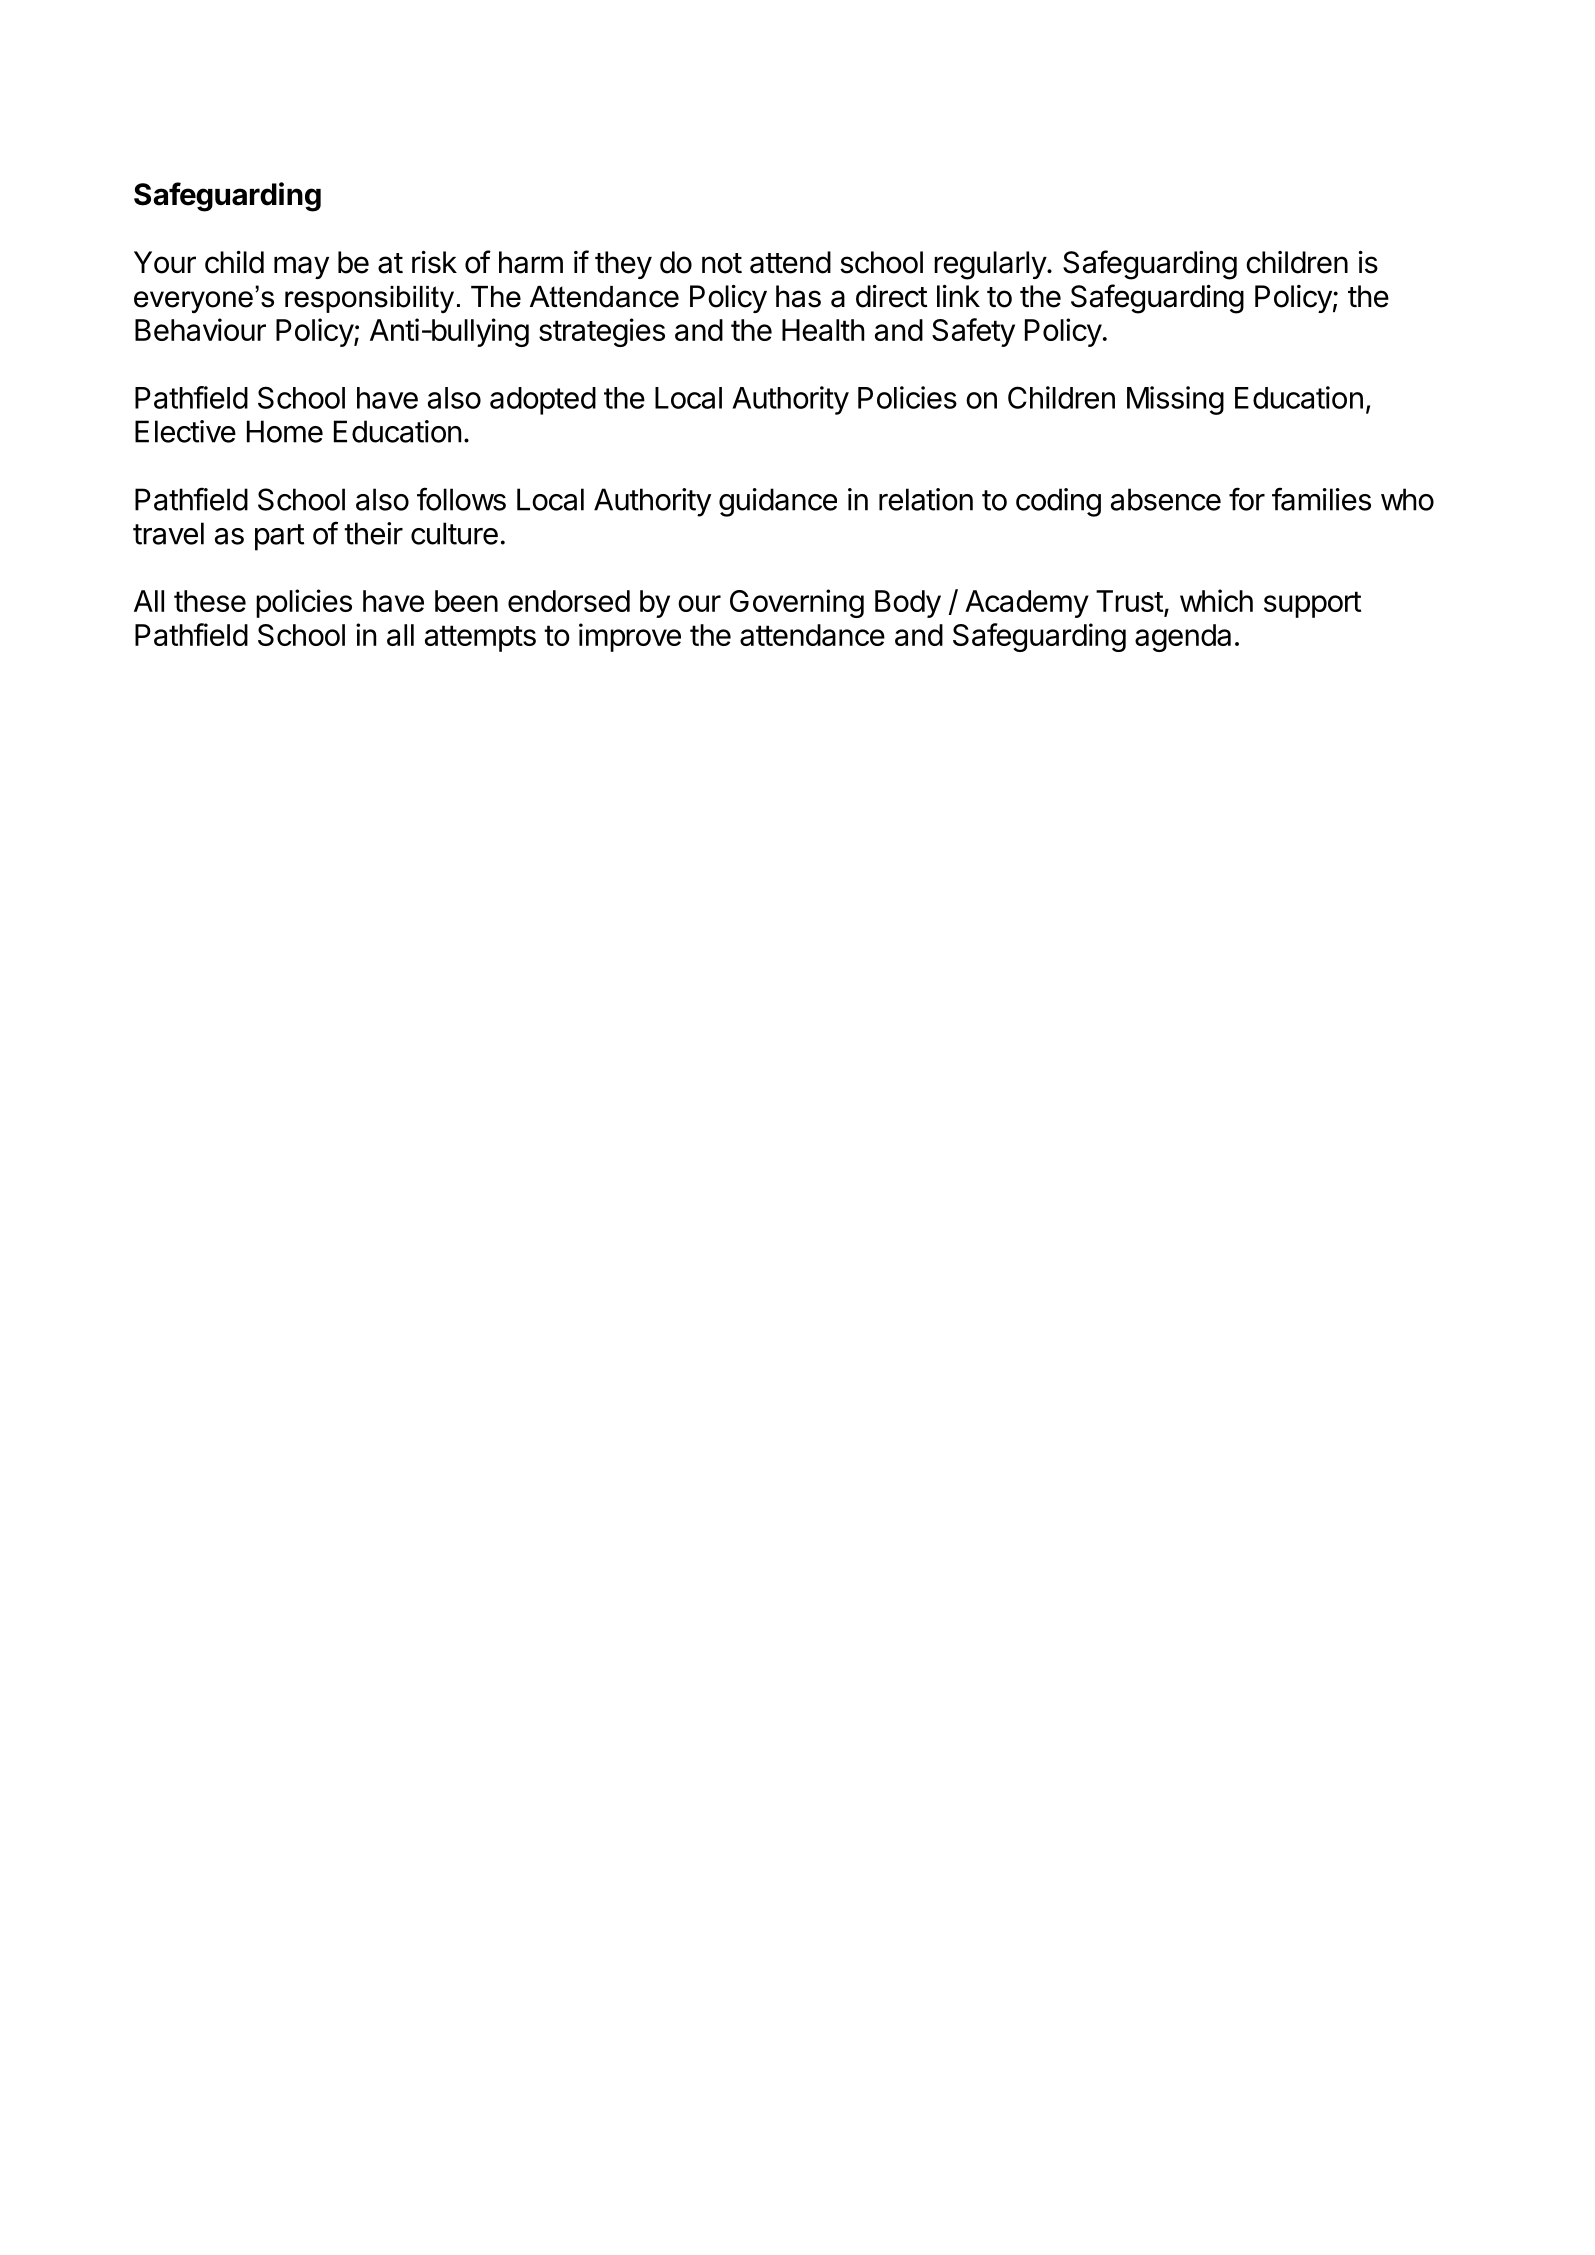 This document has height=2255, width=1595. What do you see at coordinates (1175, 400) in the document?
I see `Missing` at bounding box center [1175, 400].
